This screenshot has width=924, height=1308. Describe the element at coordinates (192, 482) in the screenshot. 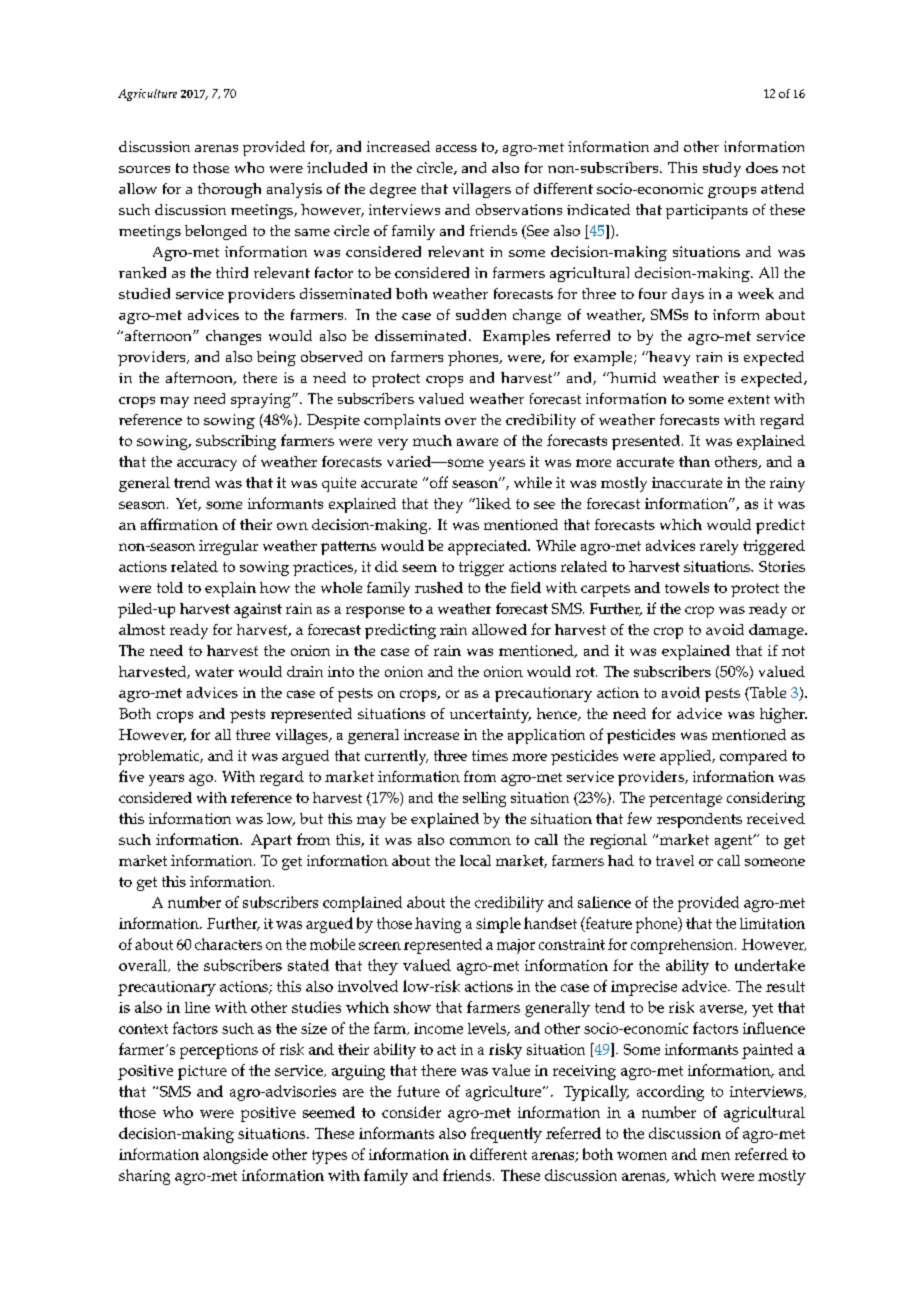

I see `trend` at that location.
